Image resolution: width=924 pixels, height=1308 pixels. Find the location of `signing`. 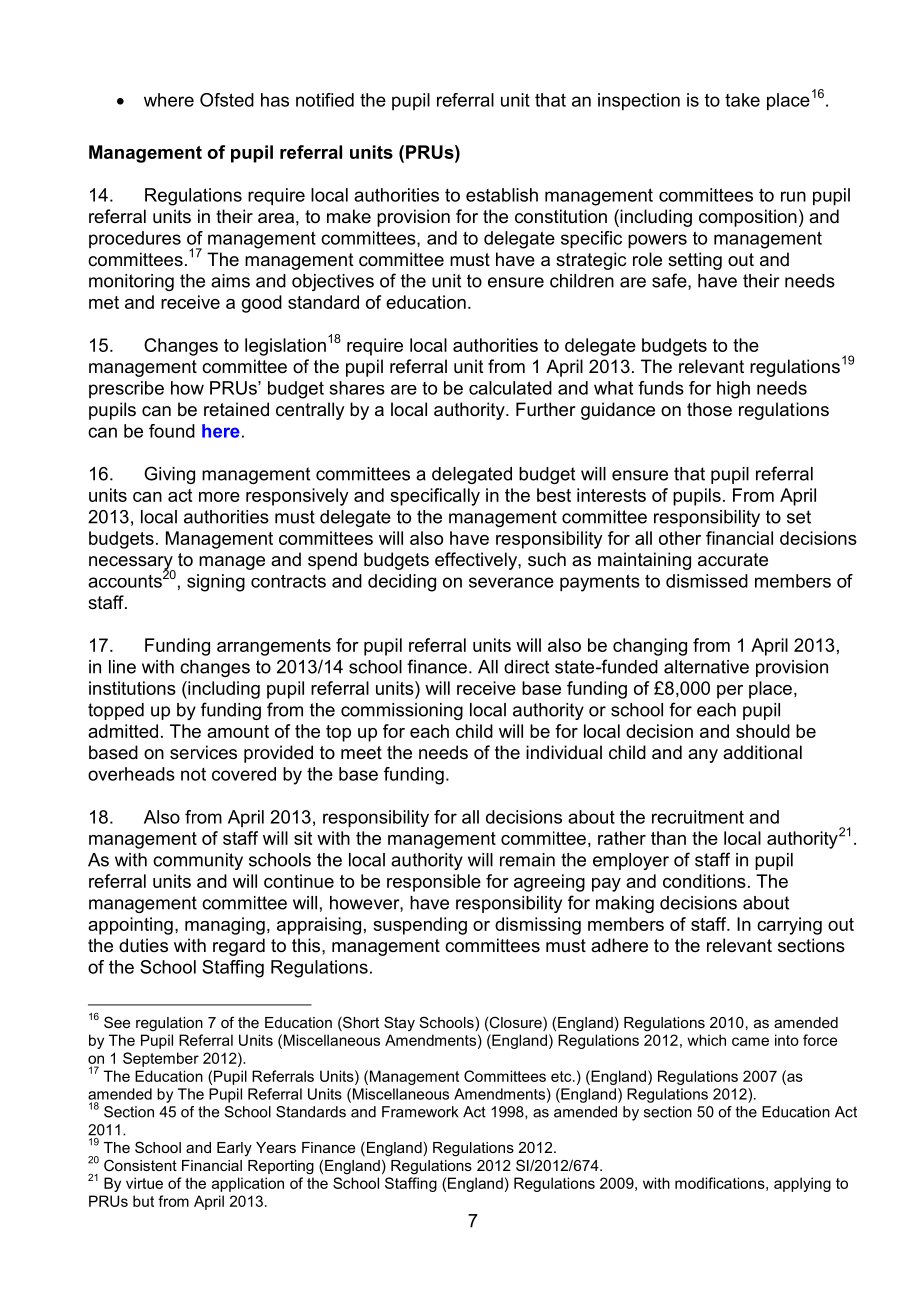

signing is located at coordinates (216, 583).
